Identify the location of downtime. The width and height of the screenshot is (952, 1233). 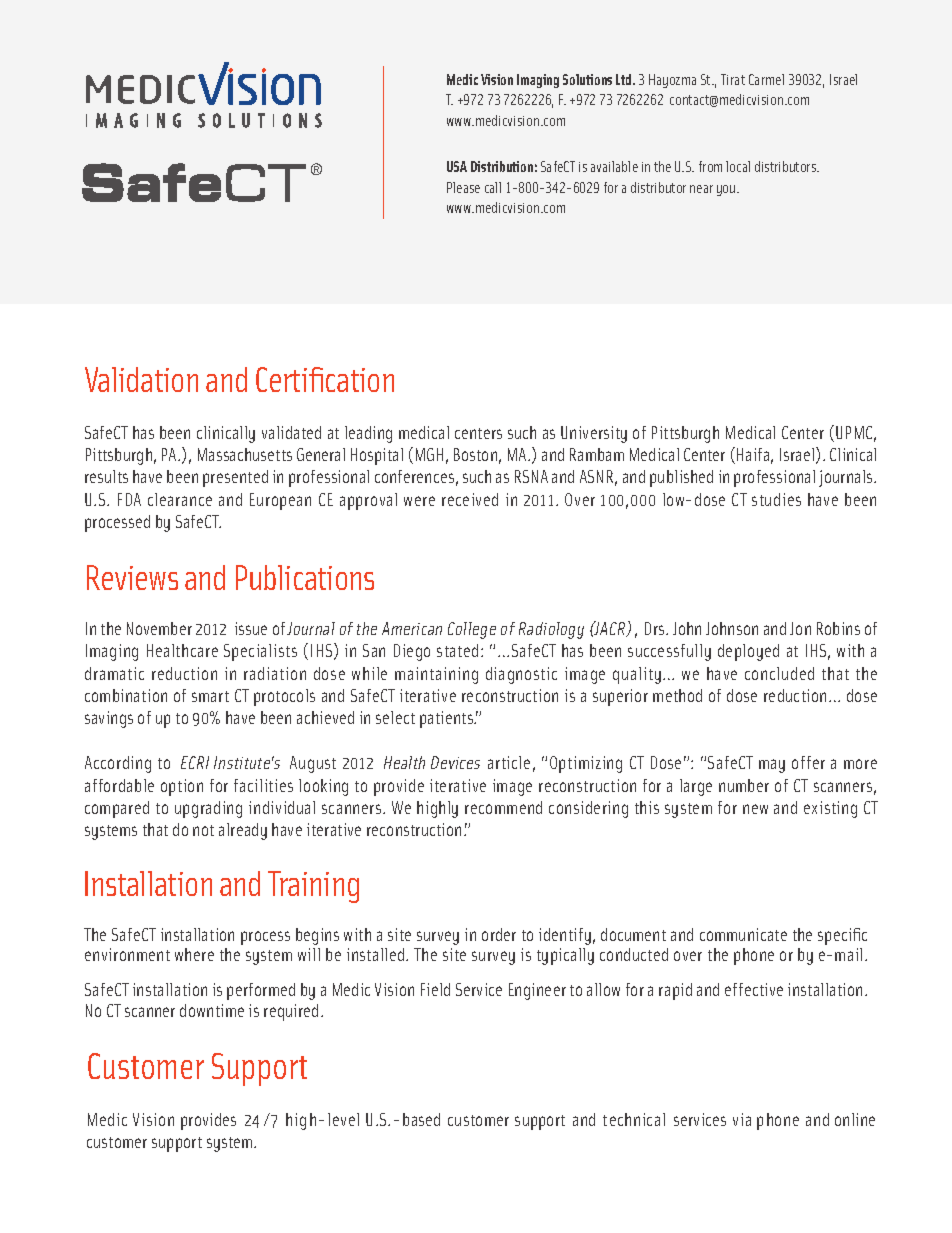
(212, 1010).
